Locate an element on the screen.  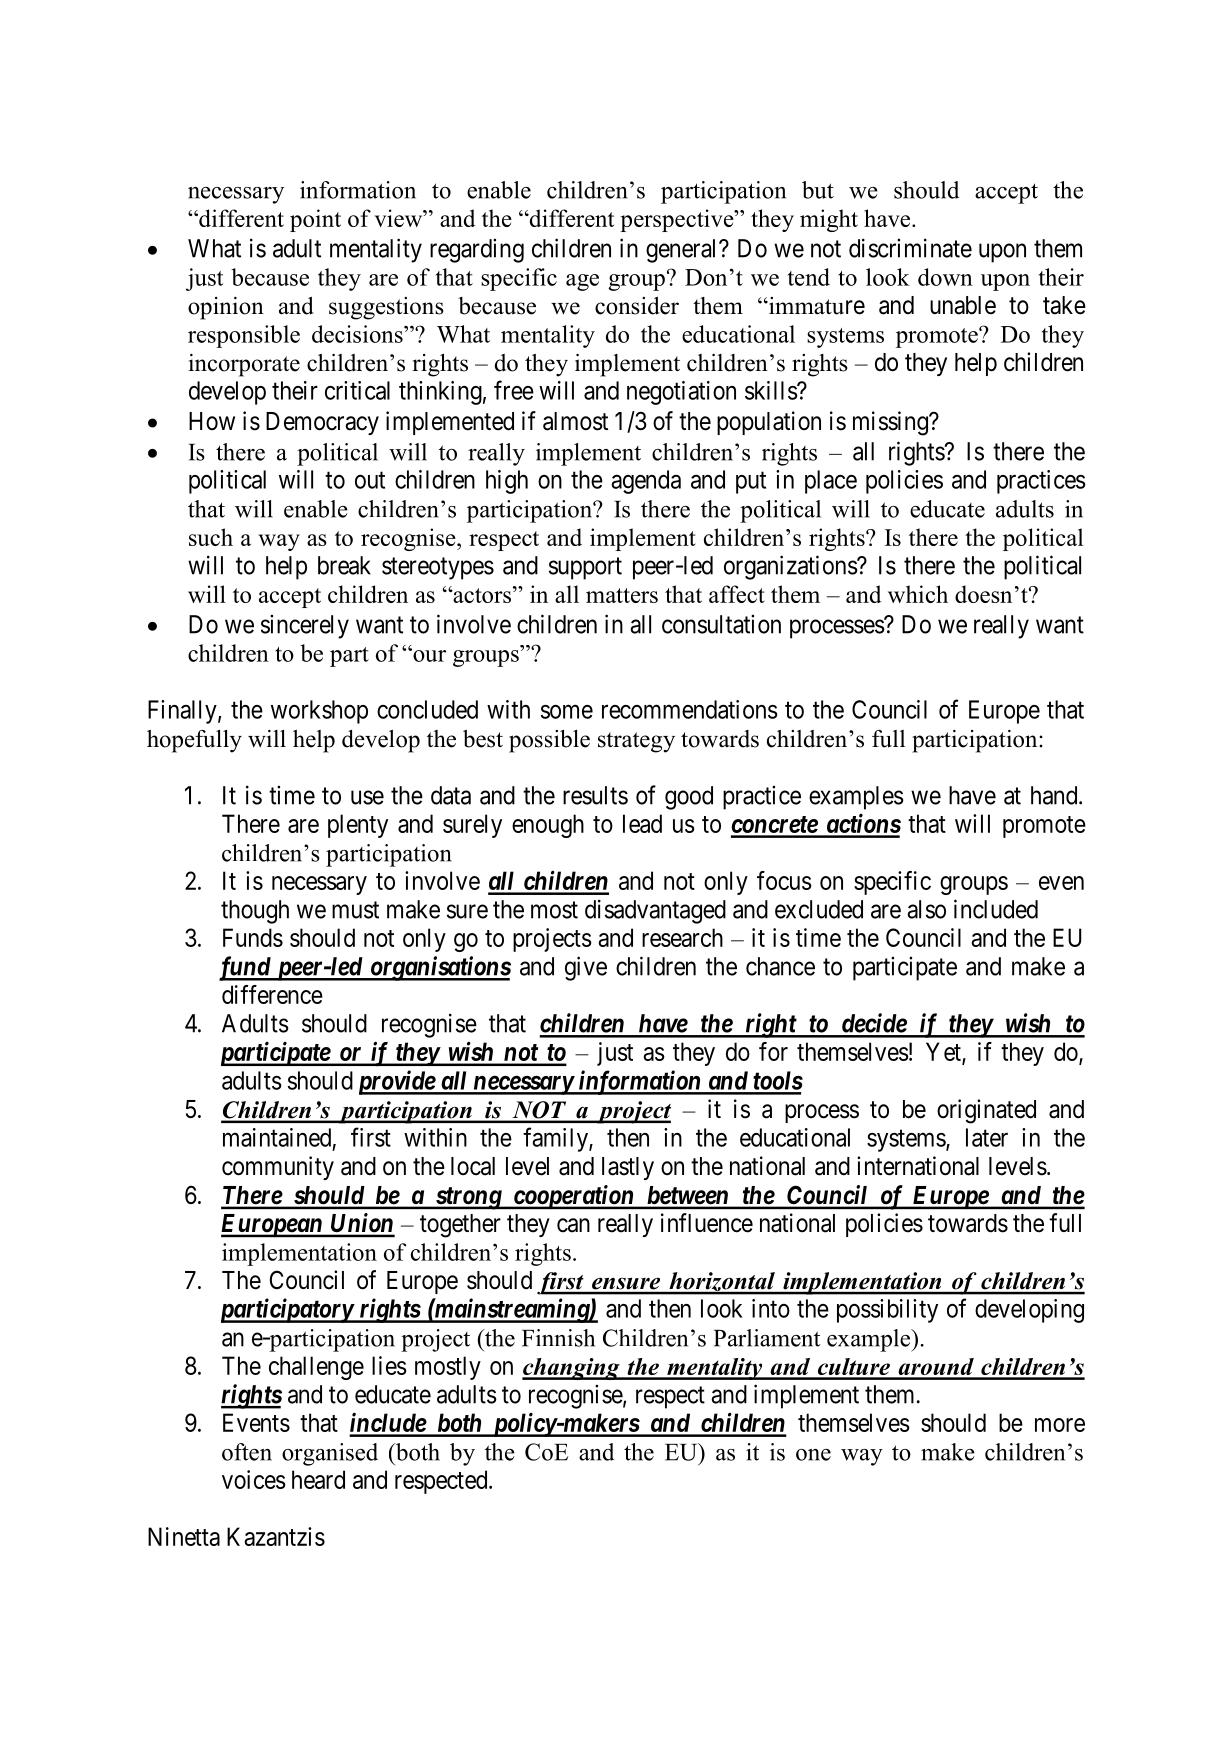
plenty is located at coordinates (358, 826).
